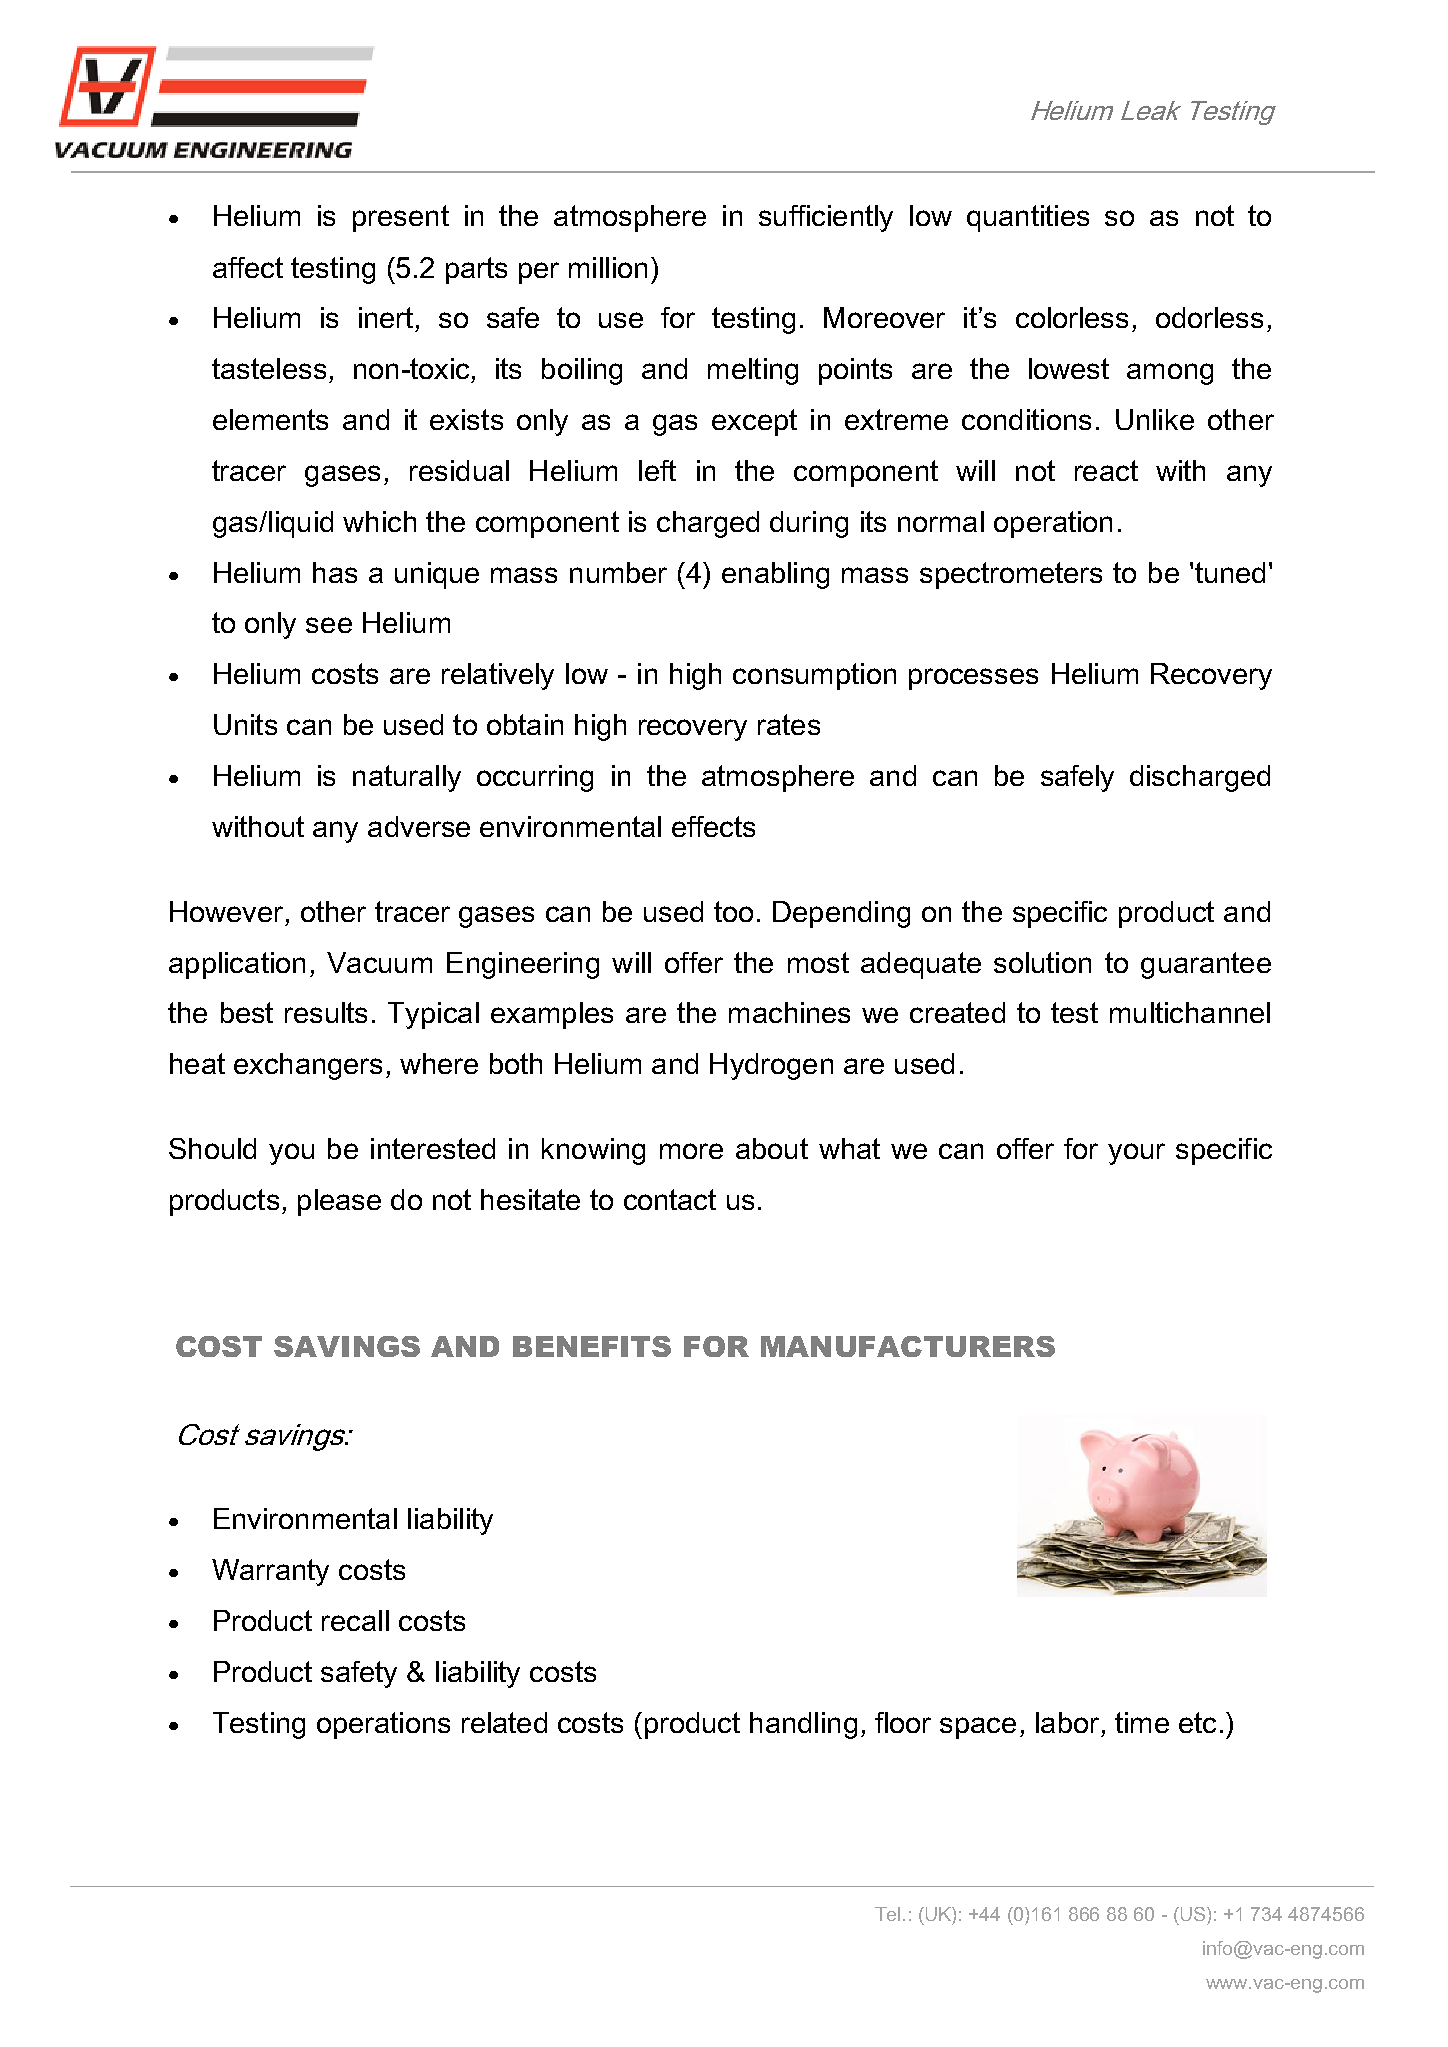 The image size is (1448, 2047). I want to click on recall, so click(355, 1620).
